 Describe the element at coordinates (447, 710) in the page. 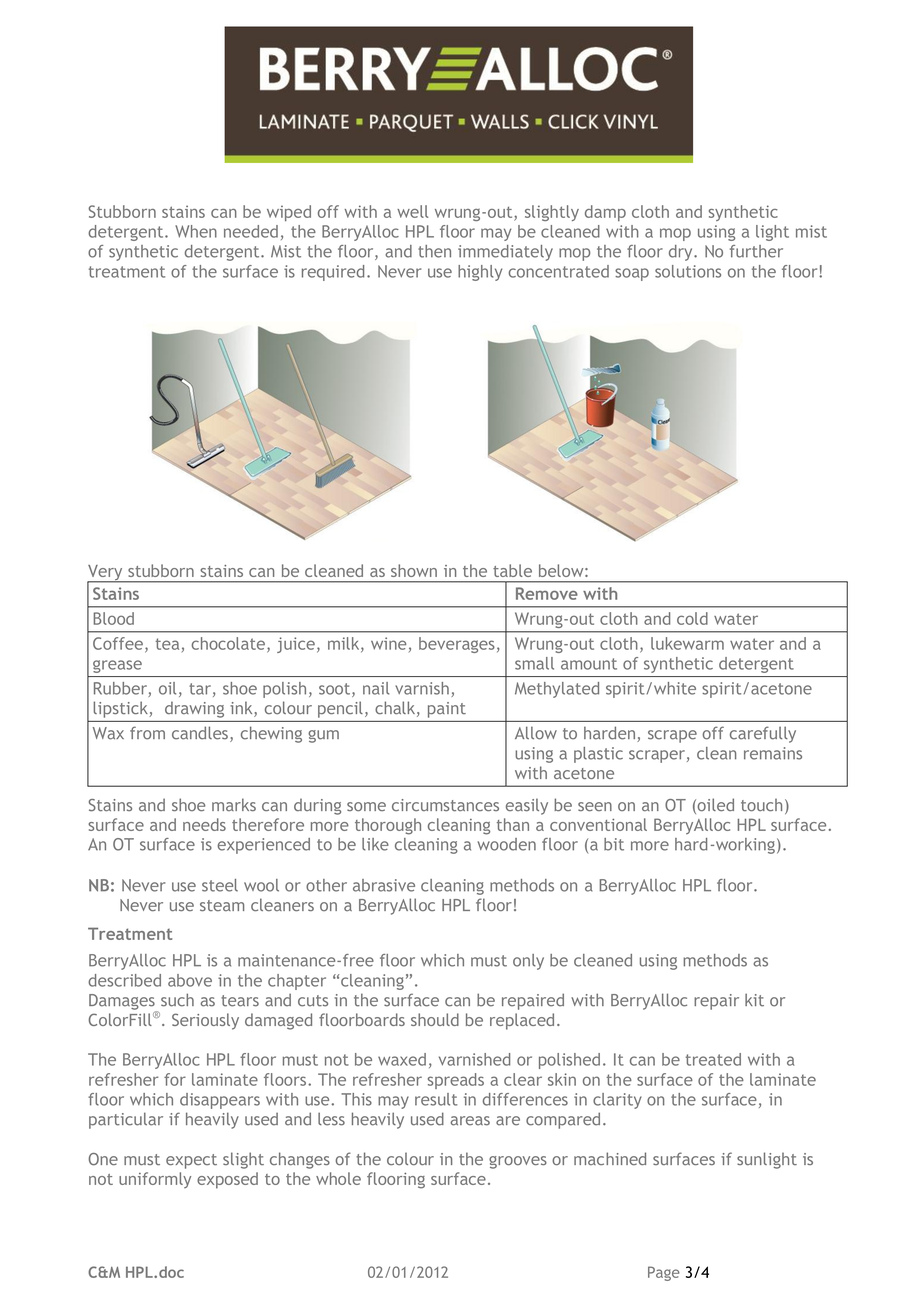

I see `paint` at that location.
